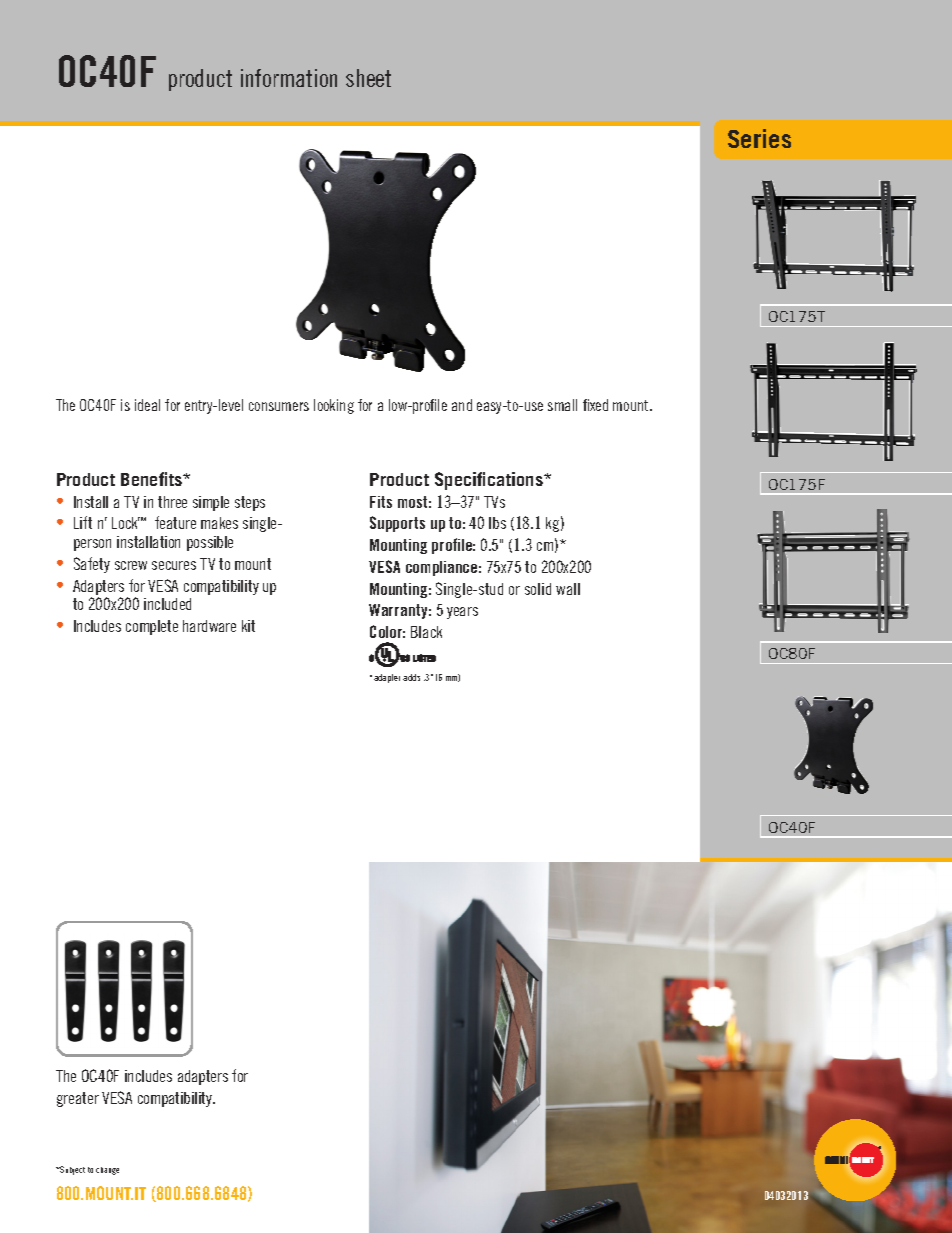 The height and width of the screenshot is (1233, 952). I want to click on Series, so click(759, 138).
